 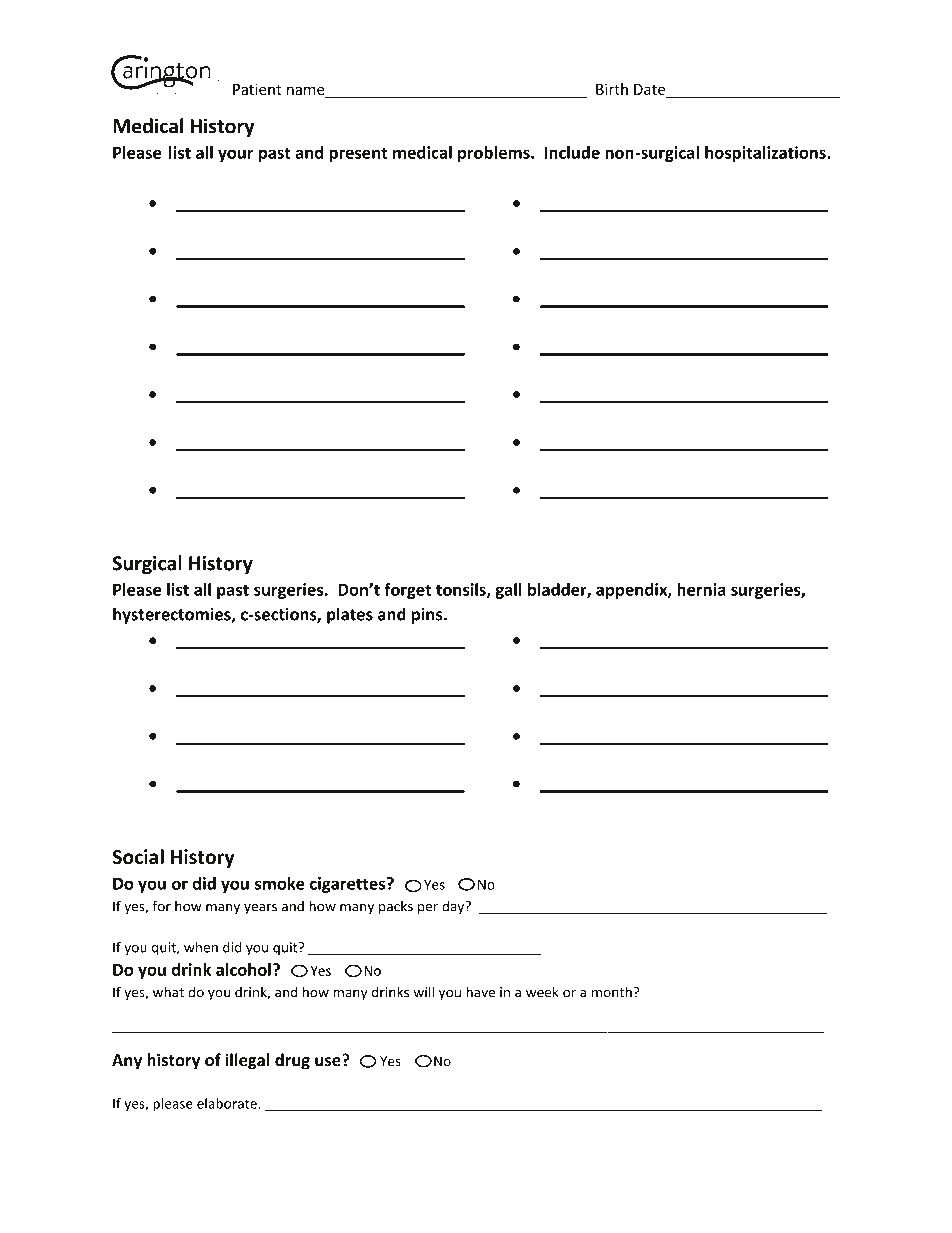 What do you see at coordinates (651, 91) in the image?
I see `Date` at bounding box center [651, 91].
